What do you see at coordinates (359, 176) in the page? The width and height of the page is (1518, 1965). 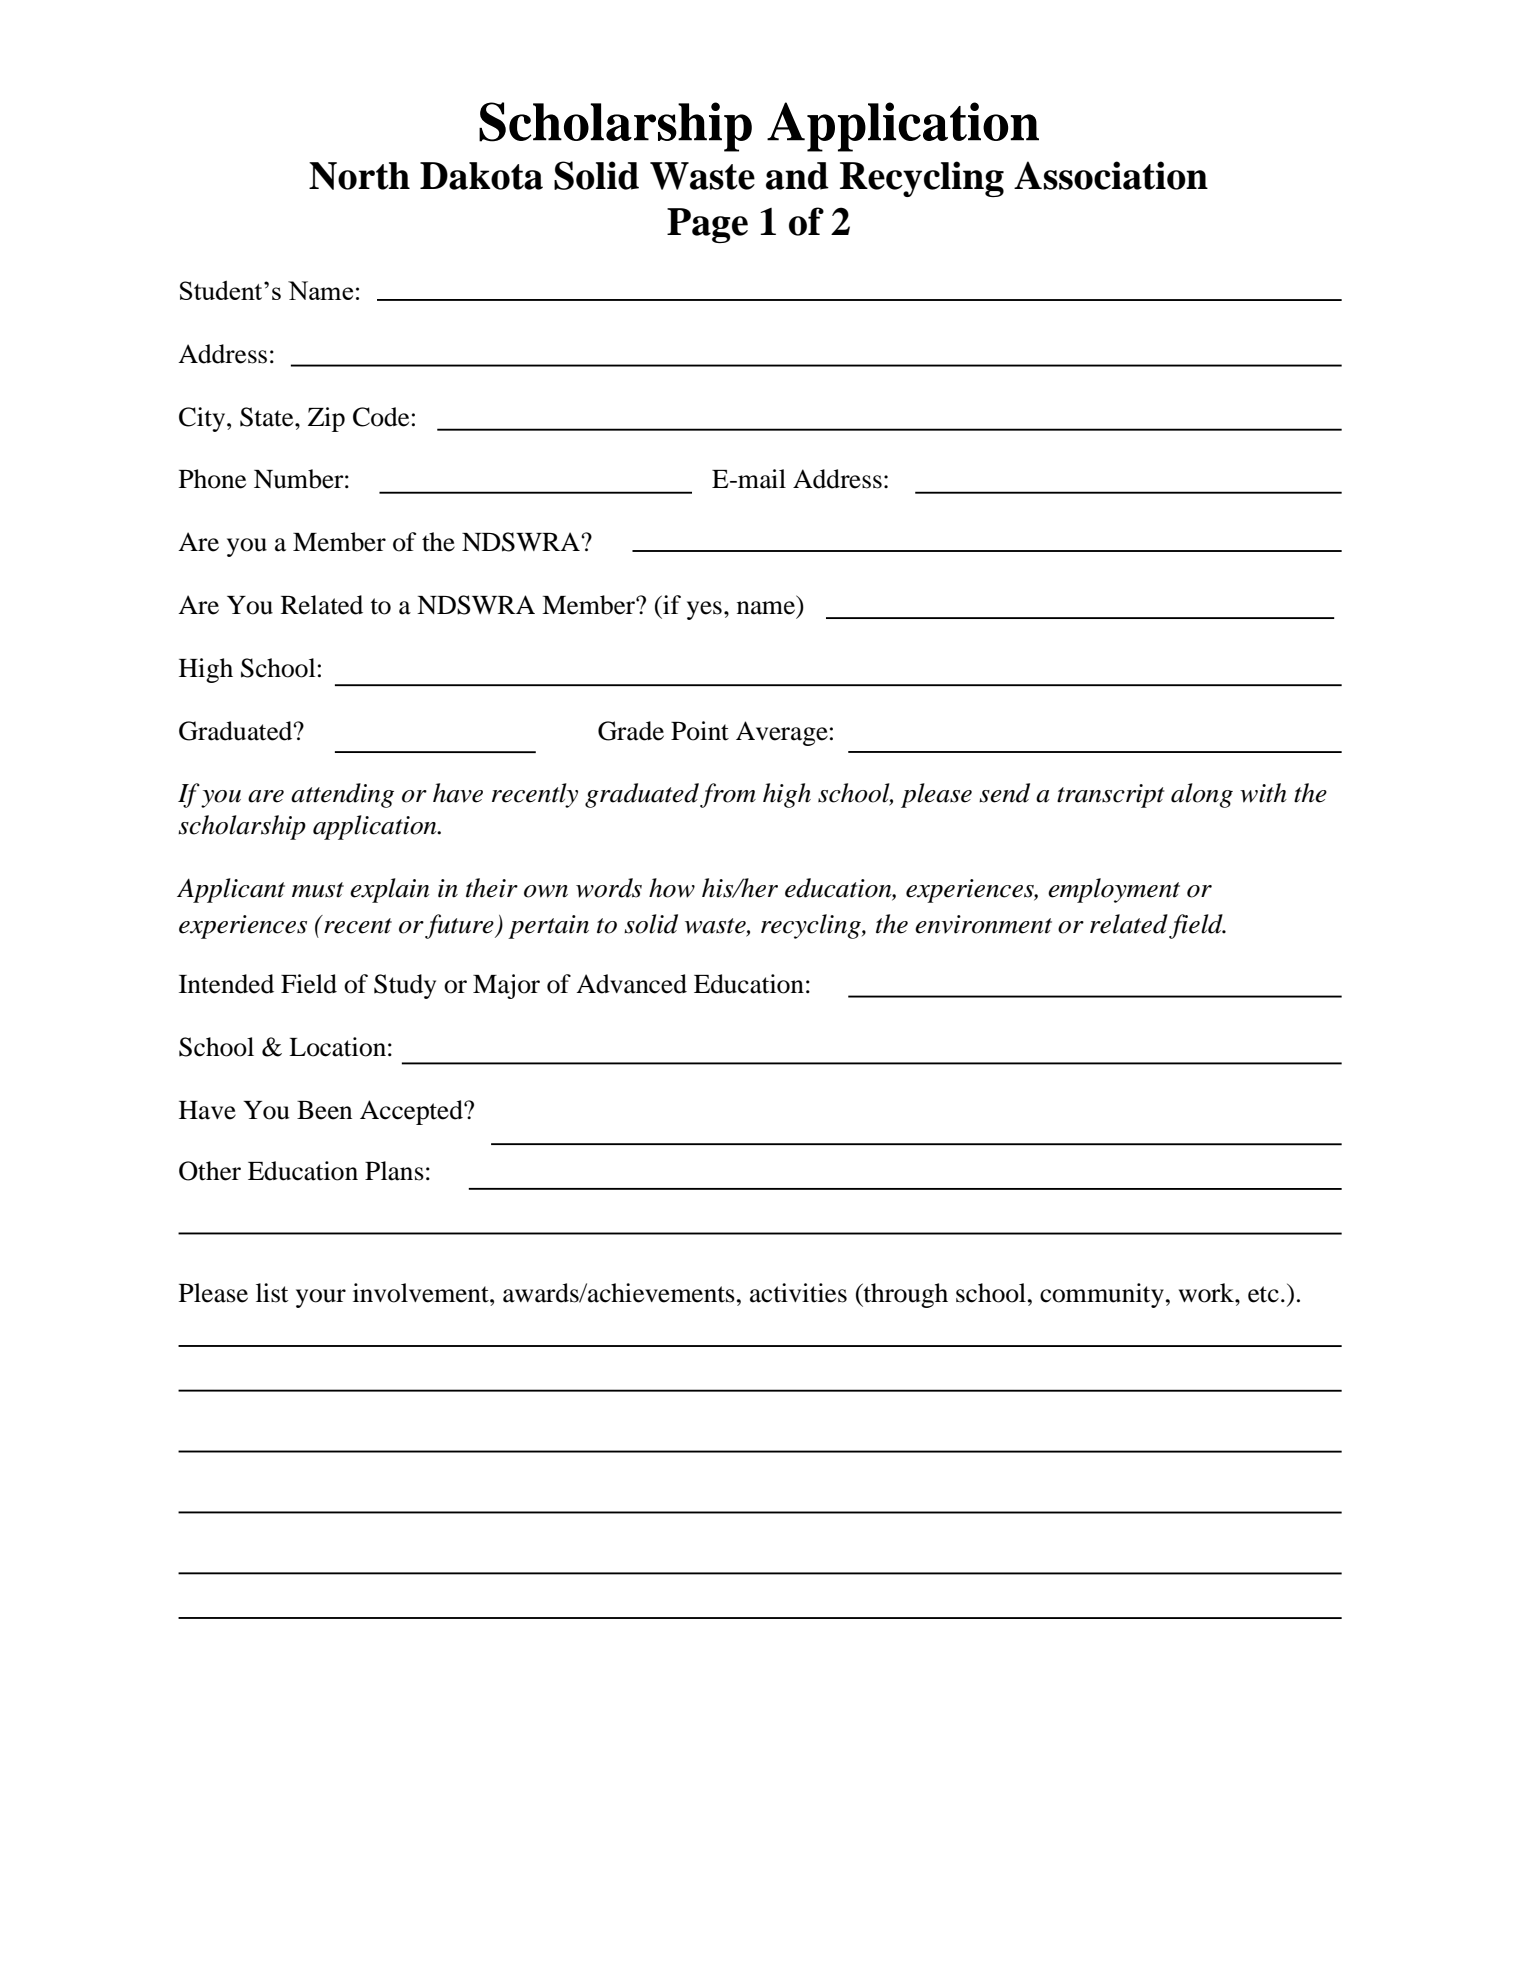 I see `North` at bounding box center [359, 176].
